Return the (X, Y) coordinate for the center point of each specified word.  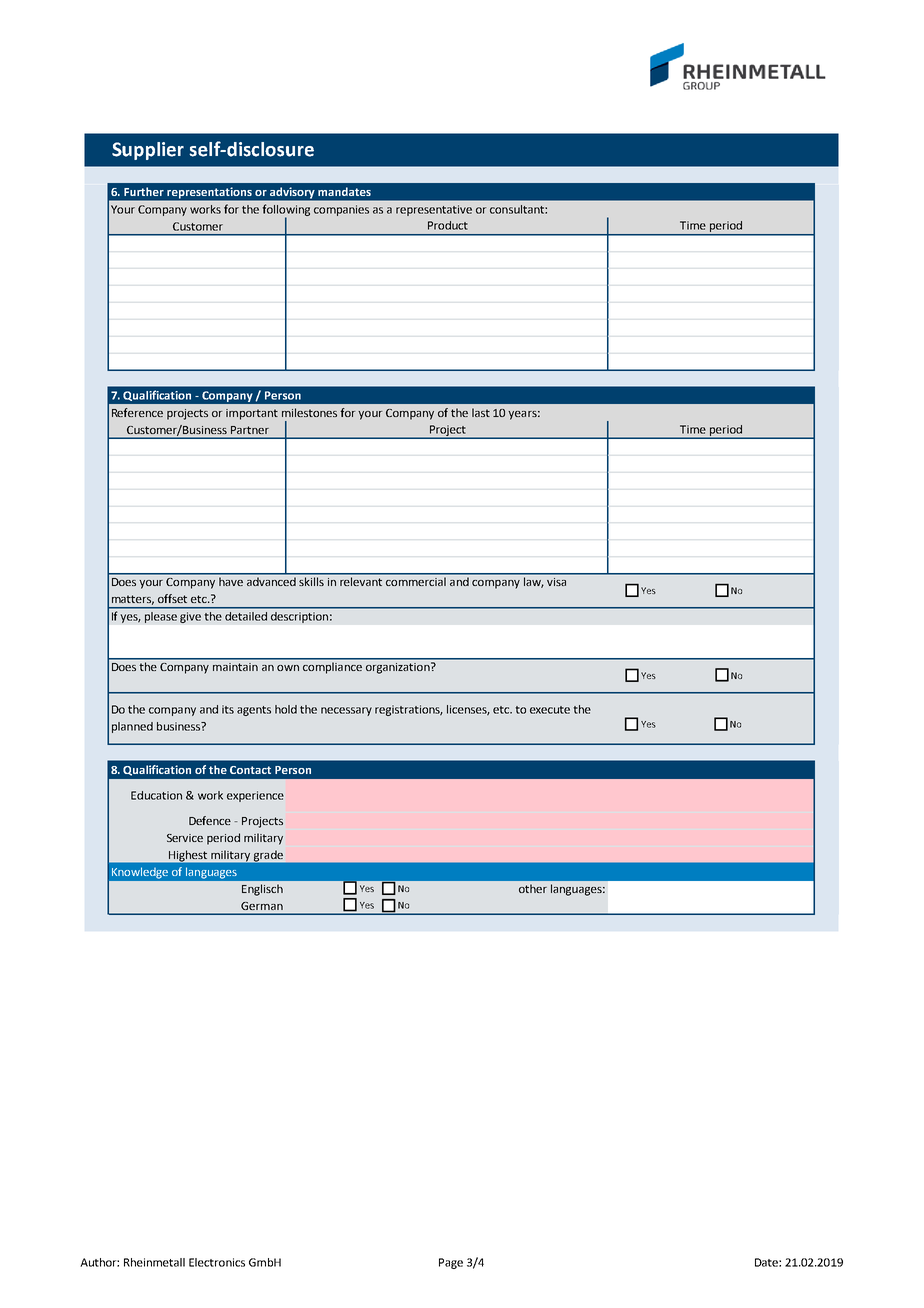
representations (209, 193)
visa (557, 581)
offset (172, 598)
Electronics (217, 1262)
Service (185, 838)
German (262, 906)
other (533, 888)
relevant (361, 581)
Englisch (262, 890)
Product (448, 225)
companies (341, 210)
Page (451, 1263)
